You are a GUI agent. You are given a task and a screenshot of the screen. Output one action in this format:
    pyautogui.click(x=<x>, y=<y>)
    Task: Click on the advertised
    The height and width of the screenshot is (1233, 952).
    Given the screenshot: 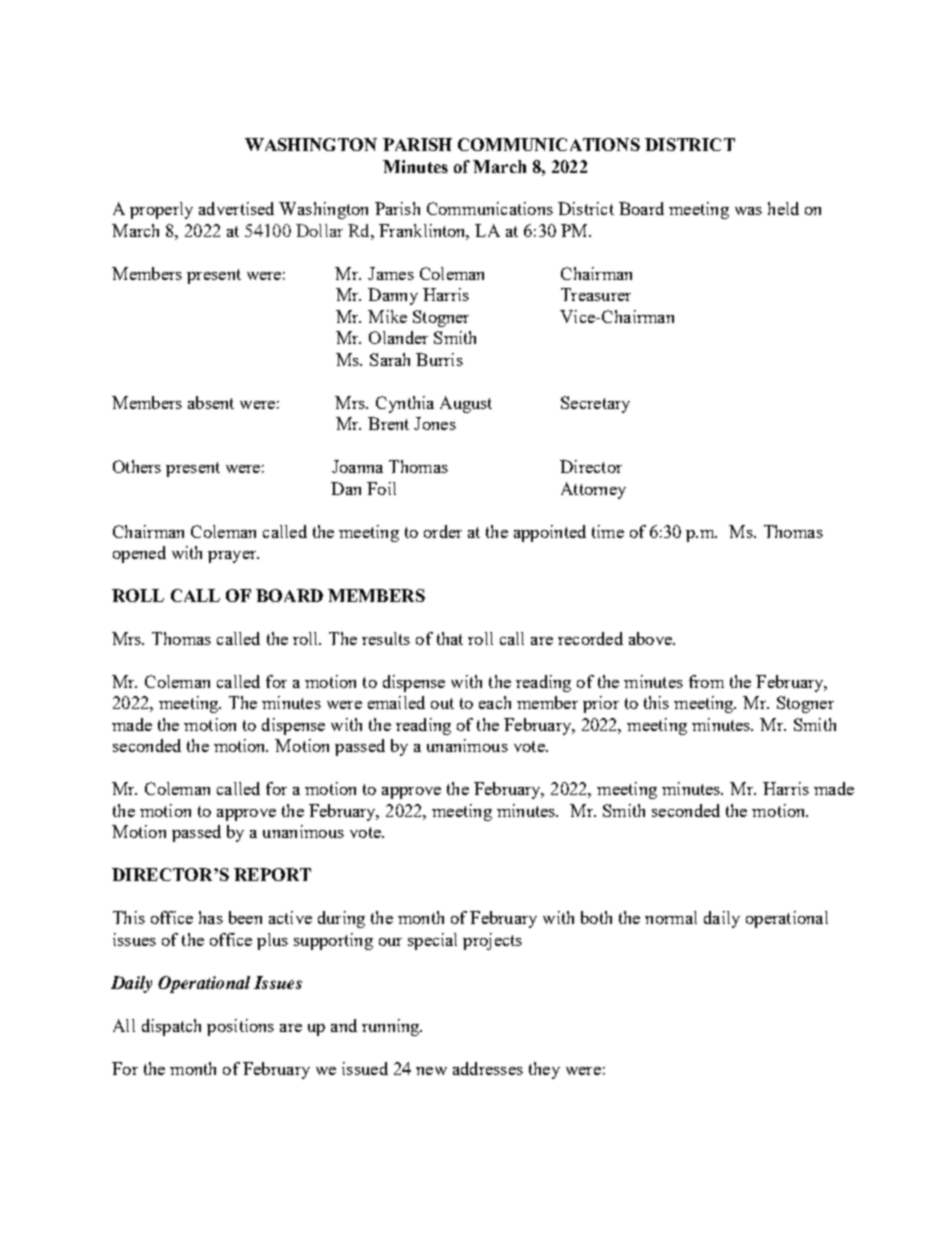 What is the action you would take?
    pyautogui.click(x=236, y=208)
